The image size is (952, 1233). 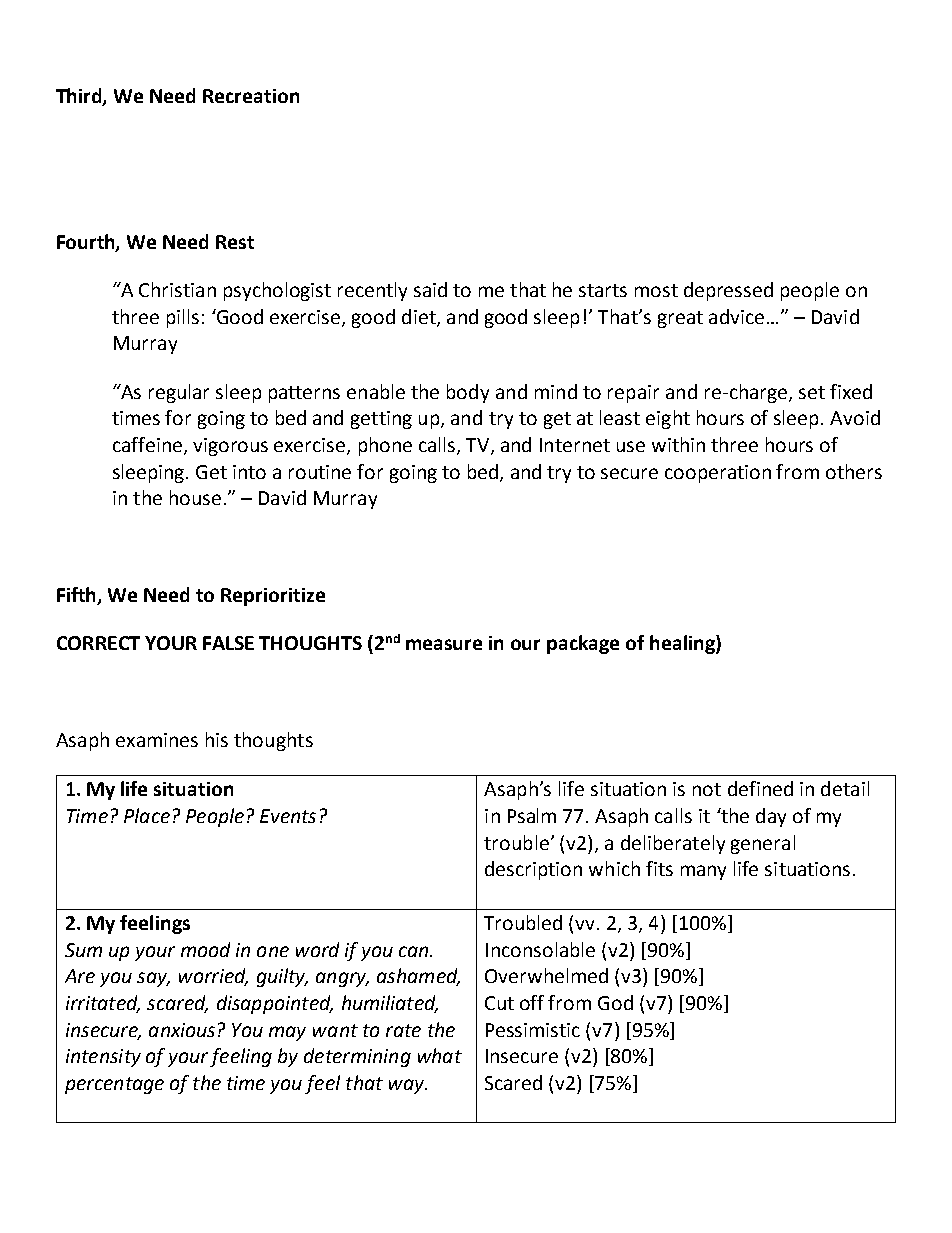 What do you see at coordinates (444, 644) in the screenshot?
I see `measure` at bounding box center [444, 644].
